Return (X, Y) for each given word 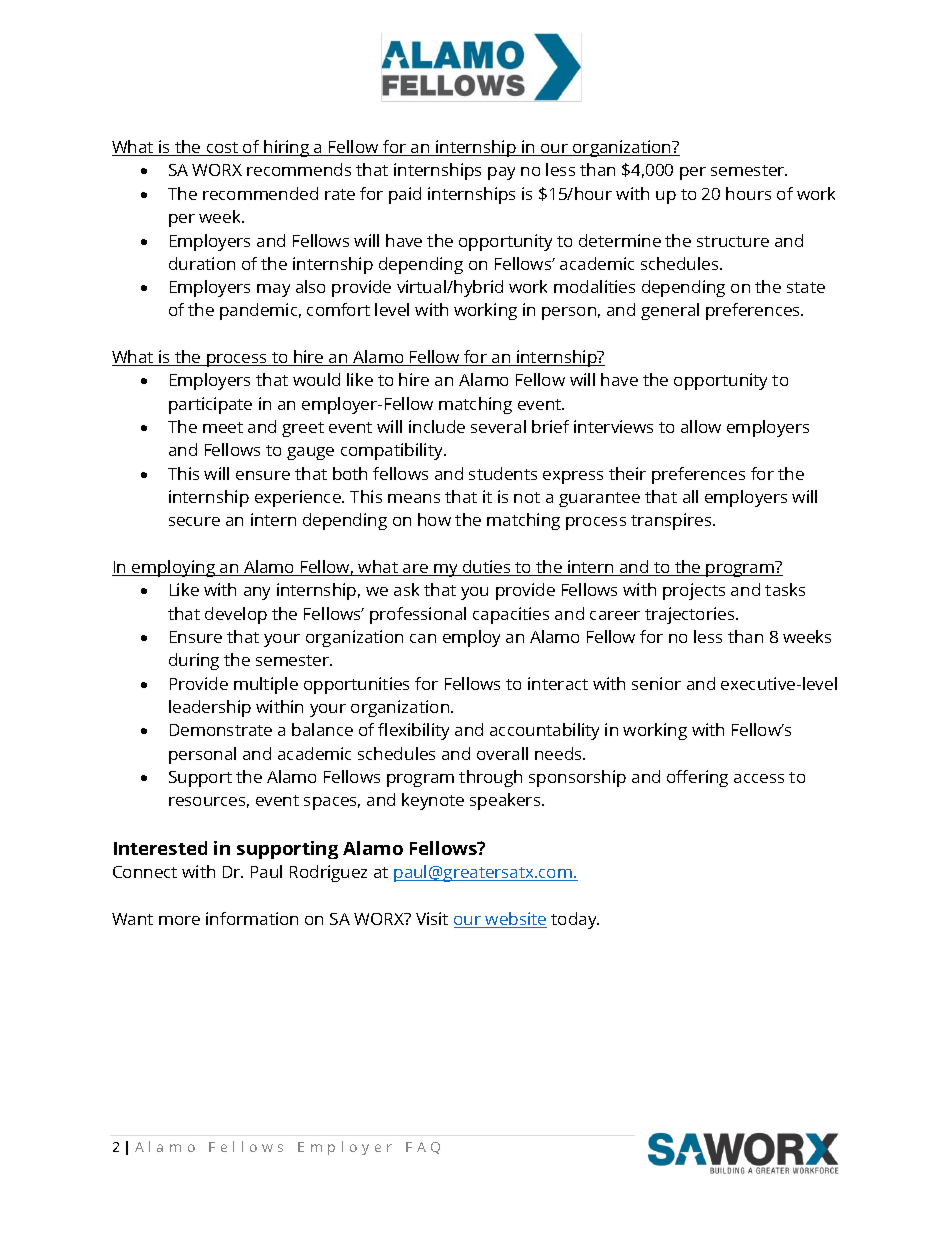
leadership (210, 708)
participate (210, 405)
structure (733, 241)
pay (501, 173)
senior (656, 683)
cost (223, 149)
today (575, 920)
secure (194, 521)
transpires (672, 521)
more (179, 920)
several (498, 426)
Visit (432, 918)
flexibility (413, 731)
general (670, 311)
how (434, 519)
